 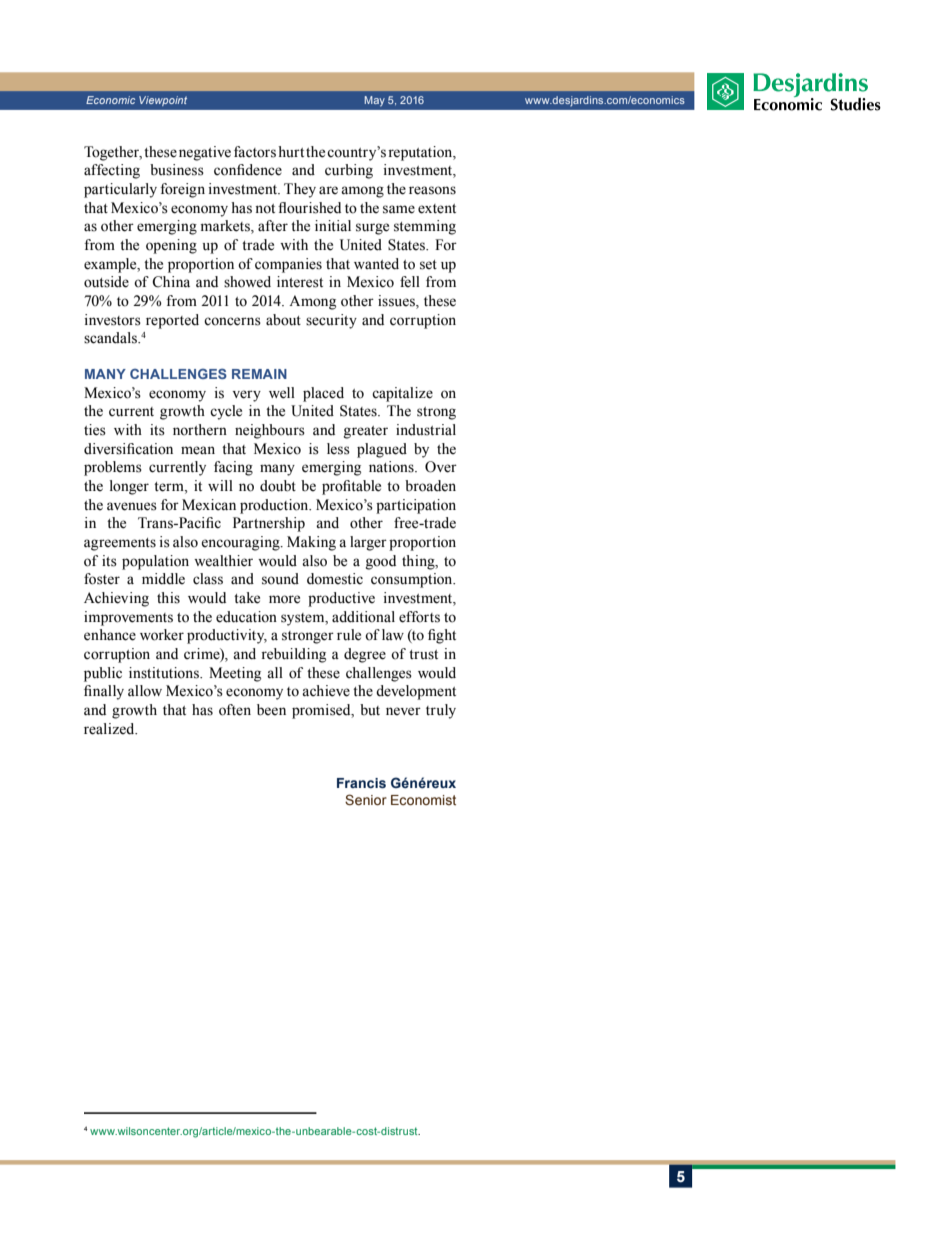 What do you see at coordinates (163, 101) in the image?
I see `Viewpoint` at bounding box center [163, 101].
